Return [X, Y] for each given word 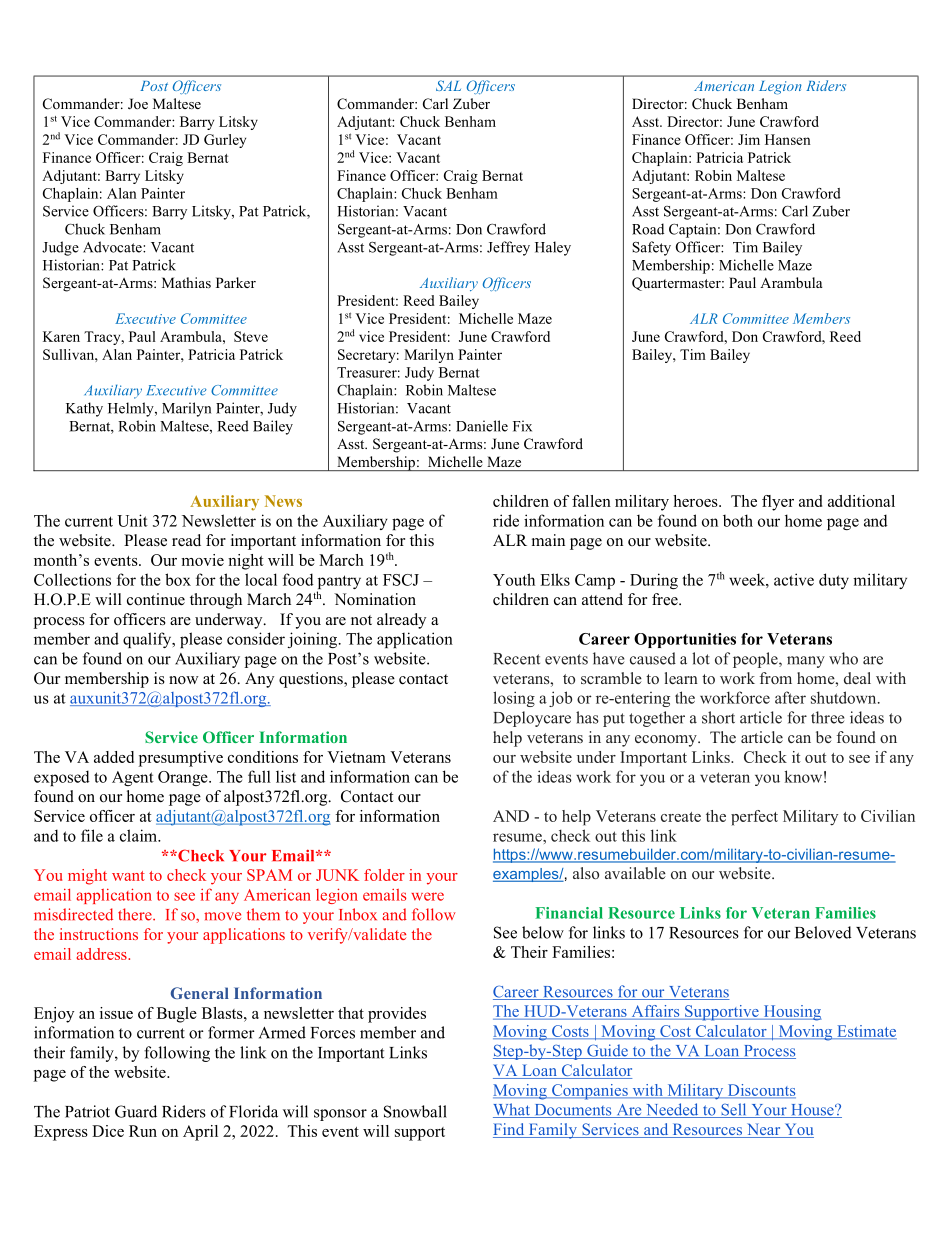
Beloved [823, 932]
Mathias [186, 282]
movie [202, 560]
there [136, 914]
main [548, 540]
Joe [138, 104]
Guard [136, 1111]
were [427, 896]
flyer [778, 503]
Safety [651, 248]
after [790, 697]
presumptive [181, 759]
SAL [448, 85]
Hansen [788, 139]
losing [514, 699]
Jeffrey [508, 248]
